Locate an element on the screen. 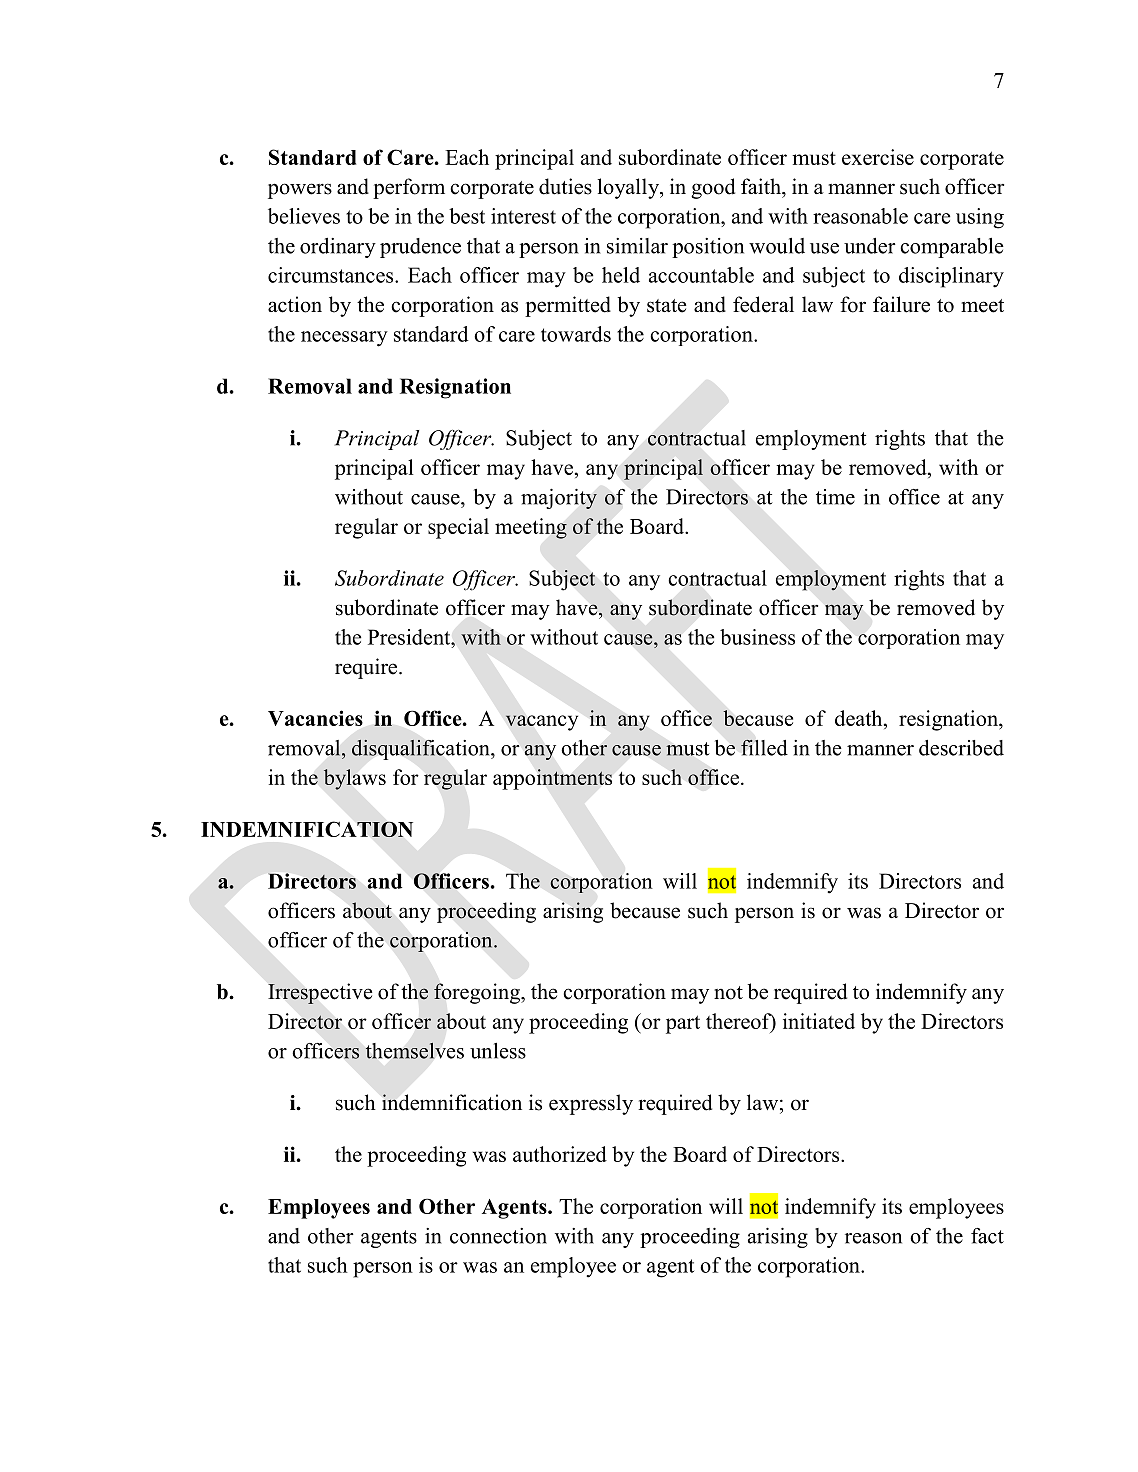 The width and height of the screenshot is (1138, 1472). connection is located at coordinates (498, 1236).
